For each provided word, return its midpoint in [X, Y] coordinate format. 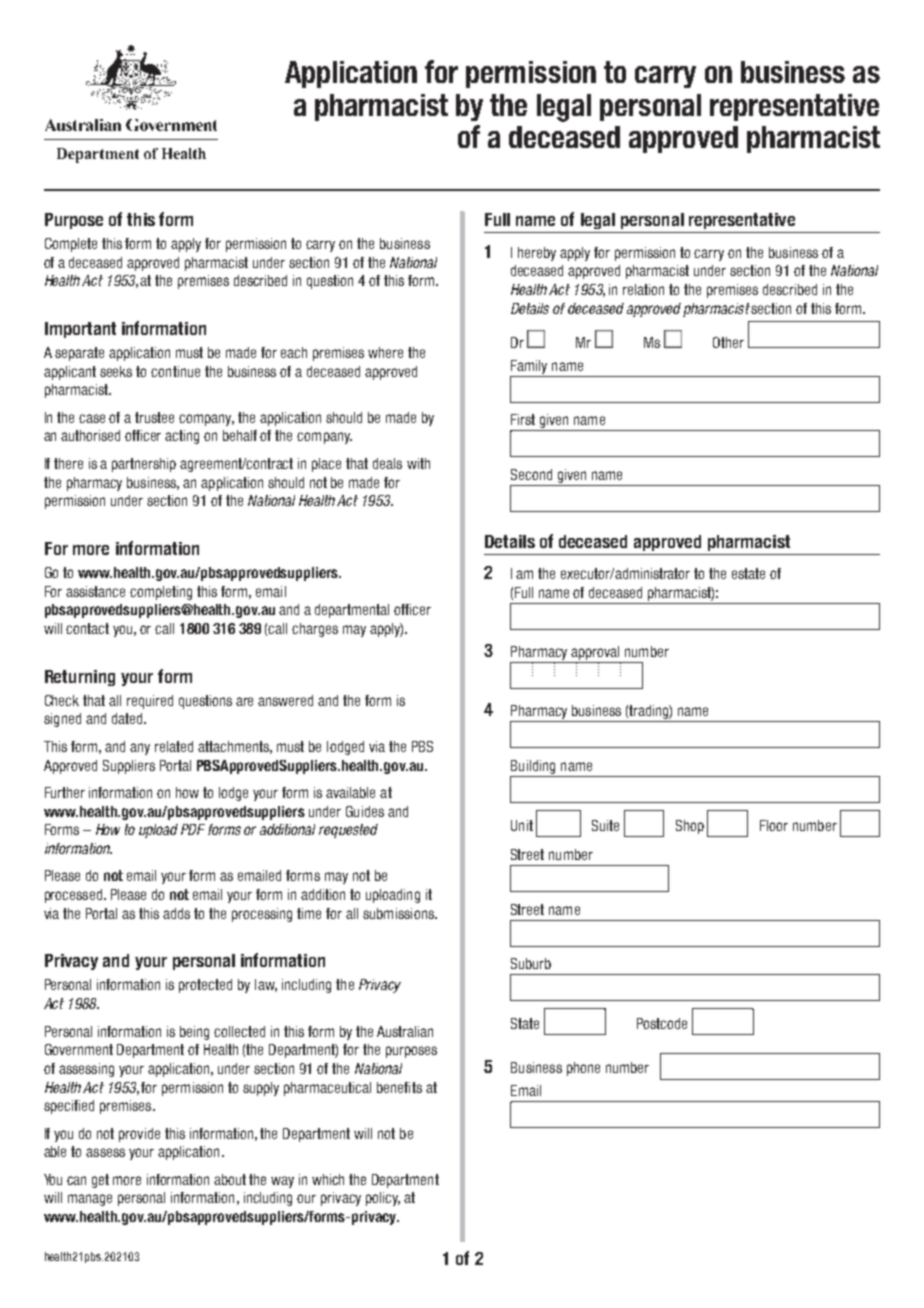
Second [531, 474]
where [385, 352]
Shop [690, 827]
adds [176, 913]
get [100, 1181]
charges [315, 630]
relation [643, 289]
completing [161, 593]
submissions [399, 913]
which [328, 1179]
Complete [71, 245]
